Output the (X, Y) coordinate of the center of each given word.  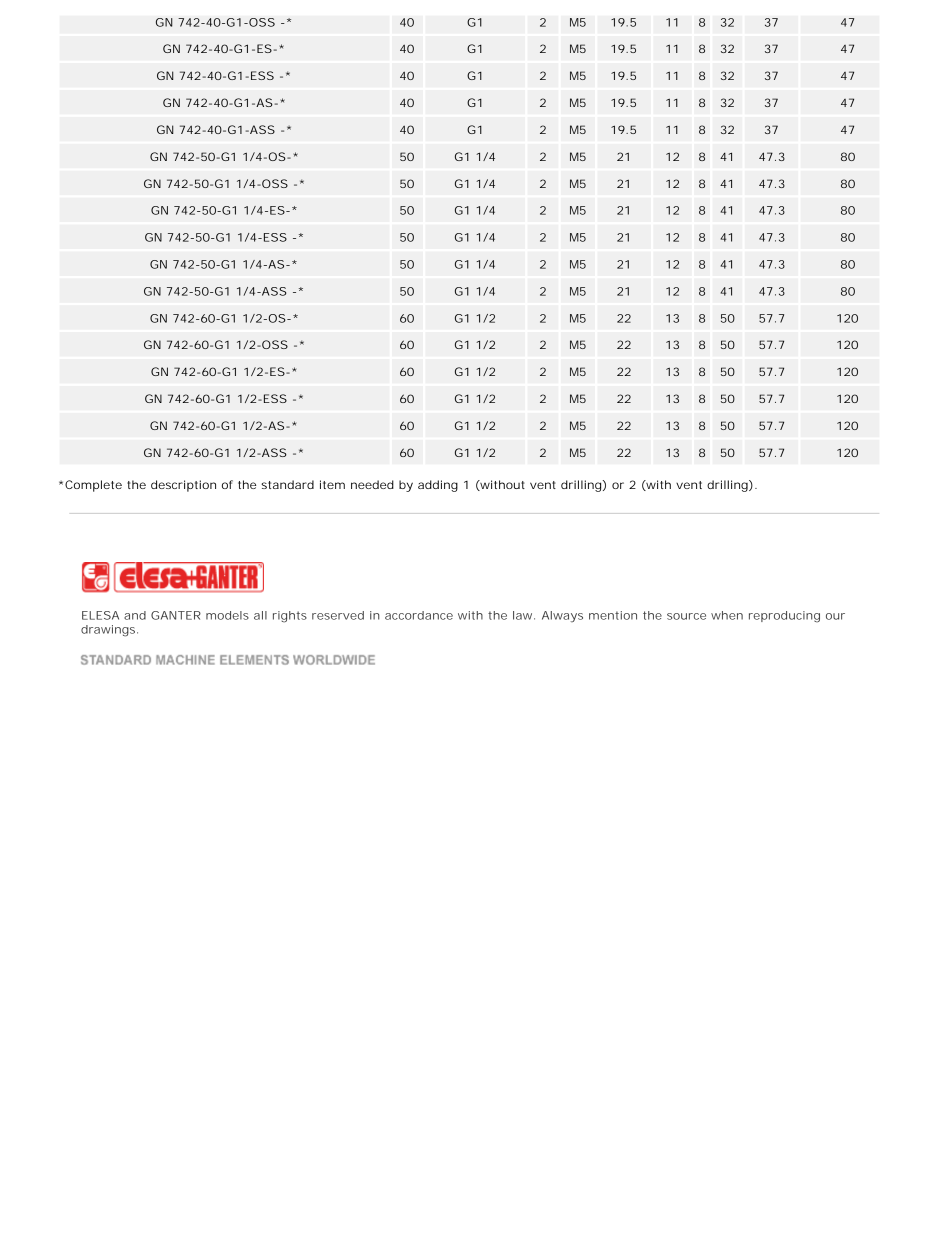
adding (438, 486)
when (727, 615)
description (183, 486)
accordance (419, 615)
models (227, 615)
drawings (109, 631)
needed (372, 484)
